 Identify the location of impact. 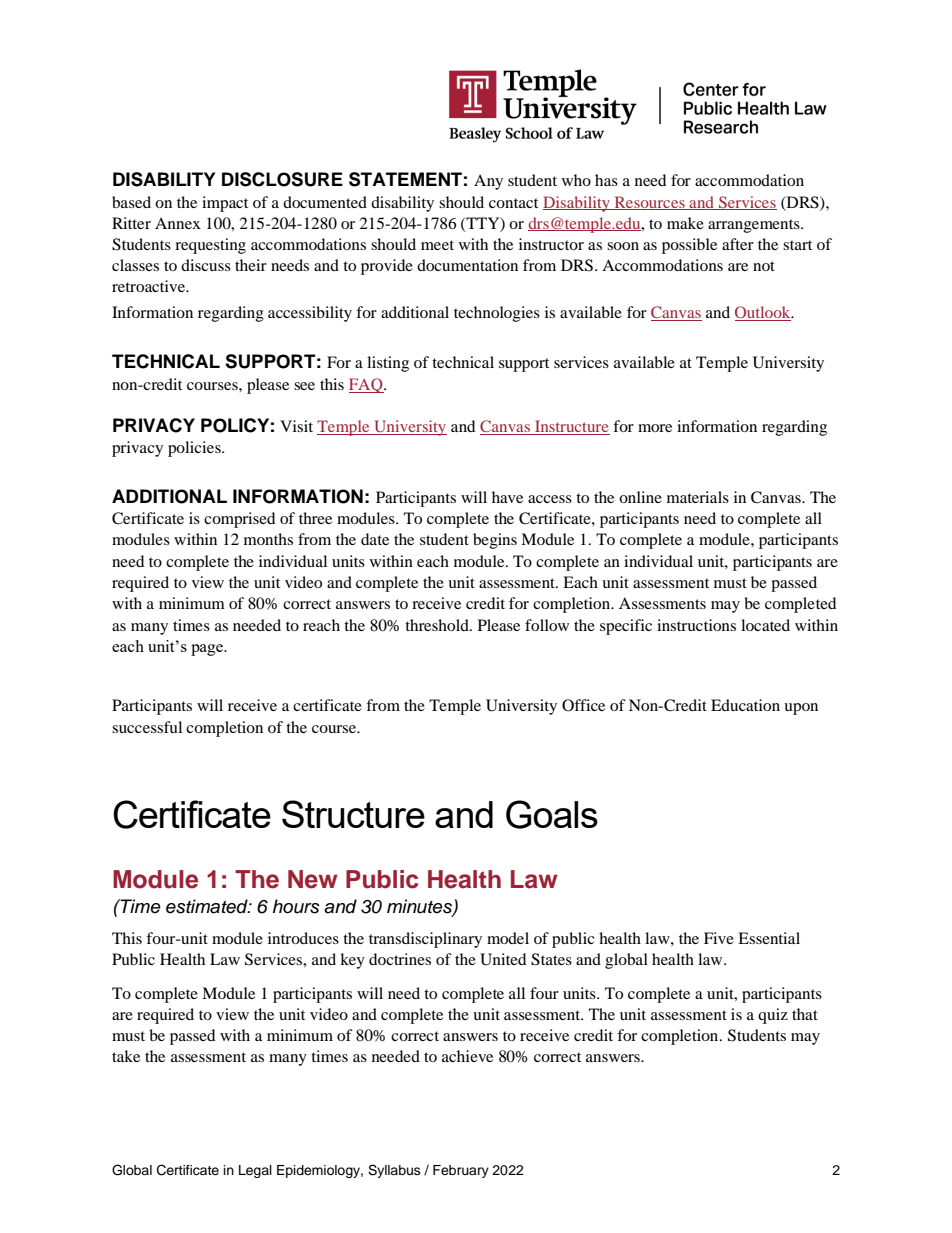
(225, 204).
